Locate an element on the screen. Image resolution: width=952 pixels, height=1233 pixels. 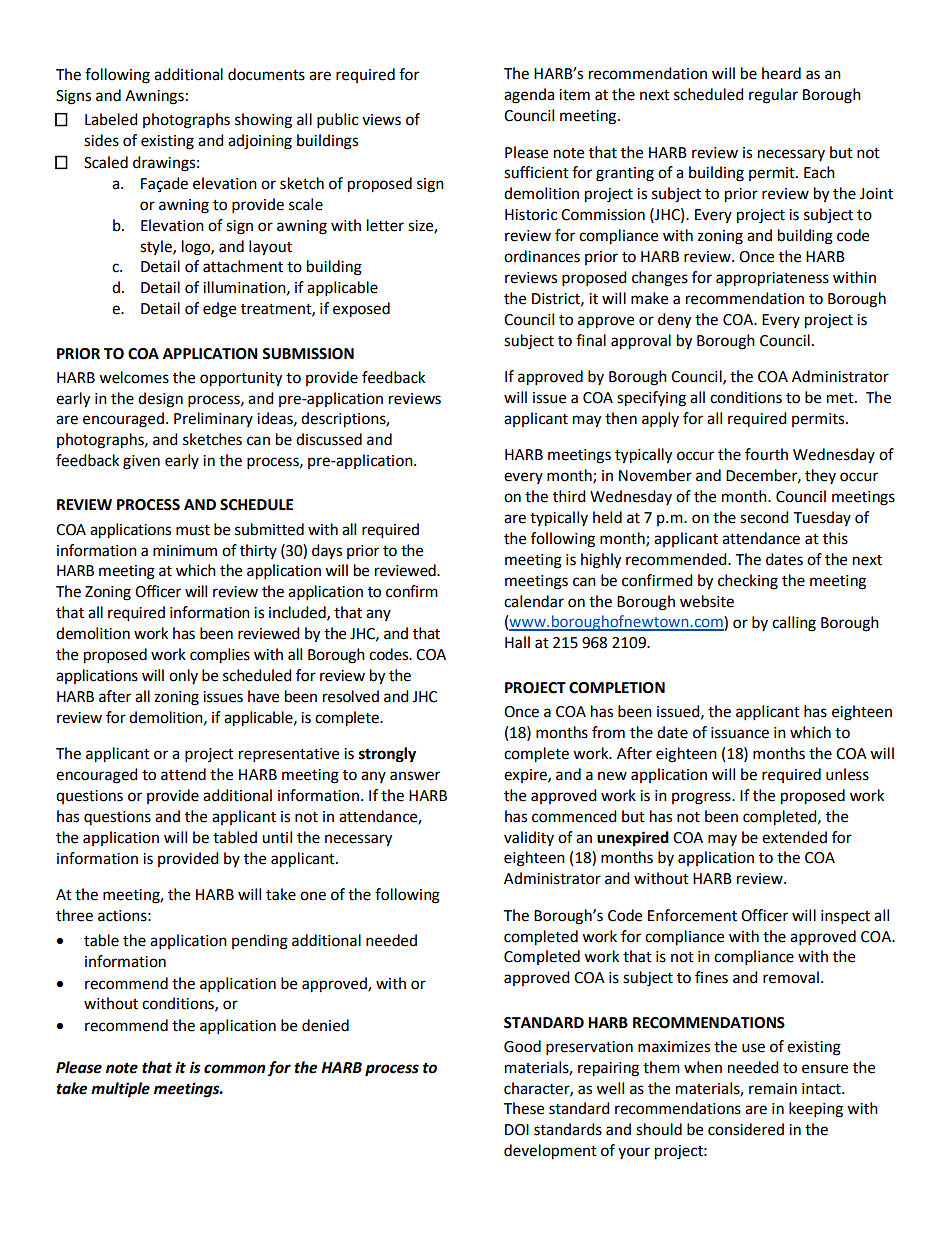
calling is located at coordinates (794, 624).
